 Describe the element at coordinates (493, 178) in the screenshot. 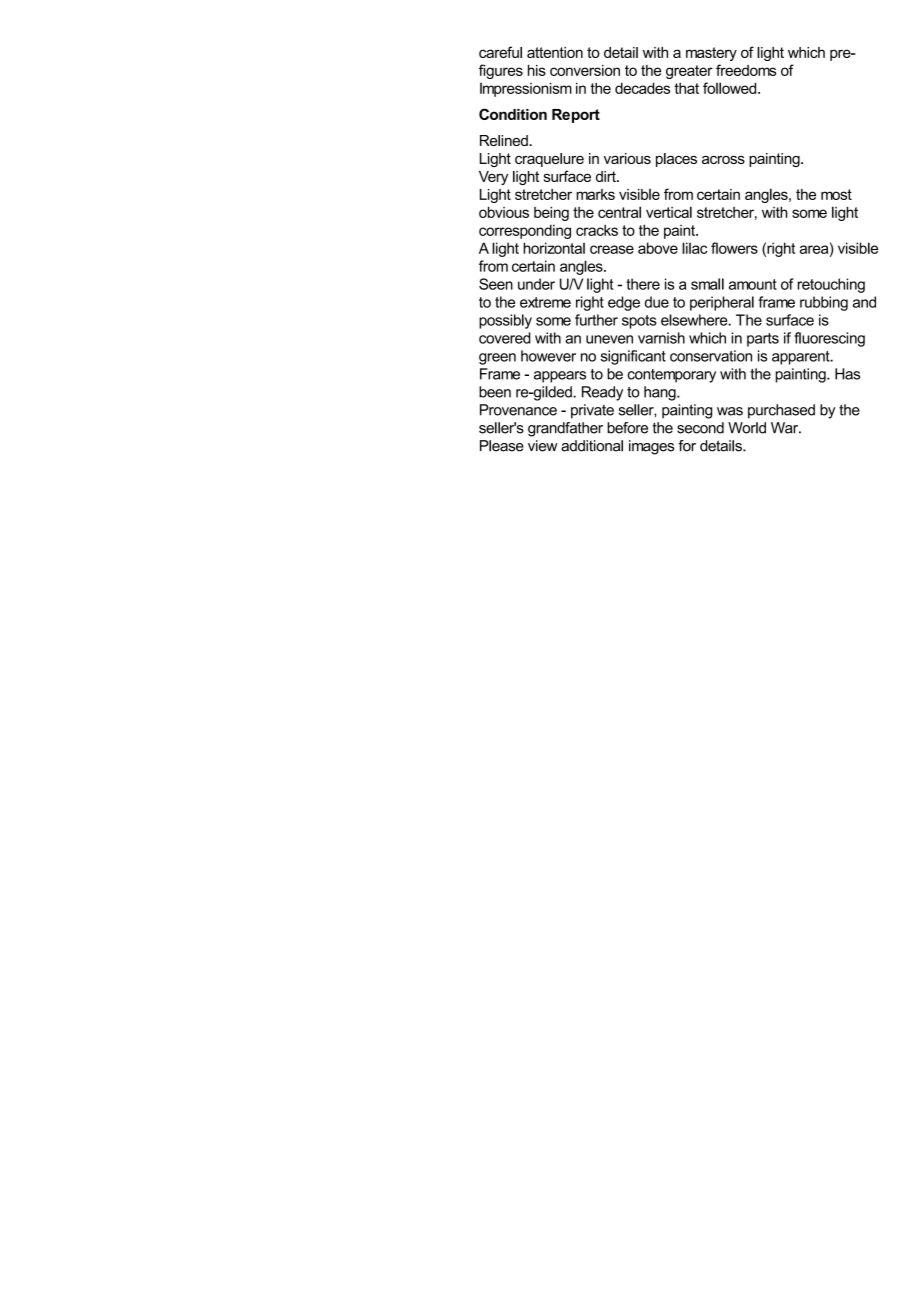

I see `Very` at that location.
